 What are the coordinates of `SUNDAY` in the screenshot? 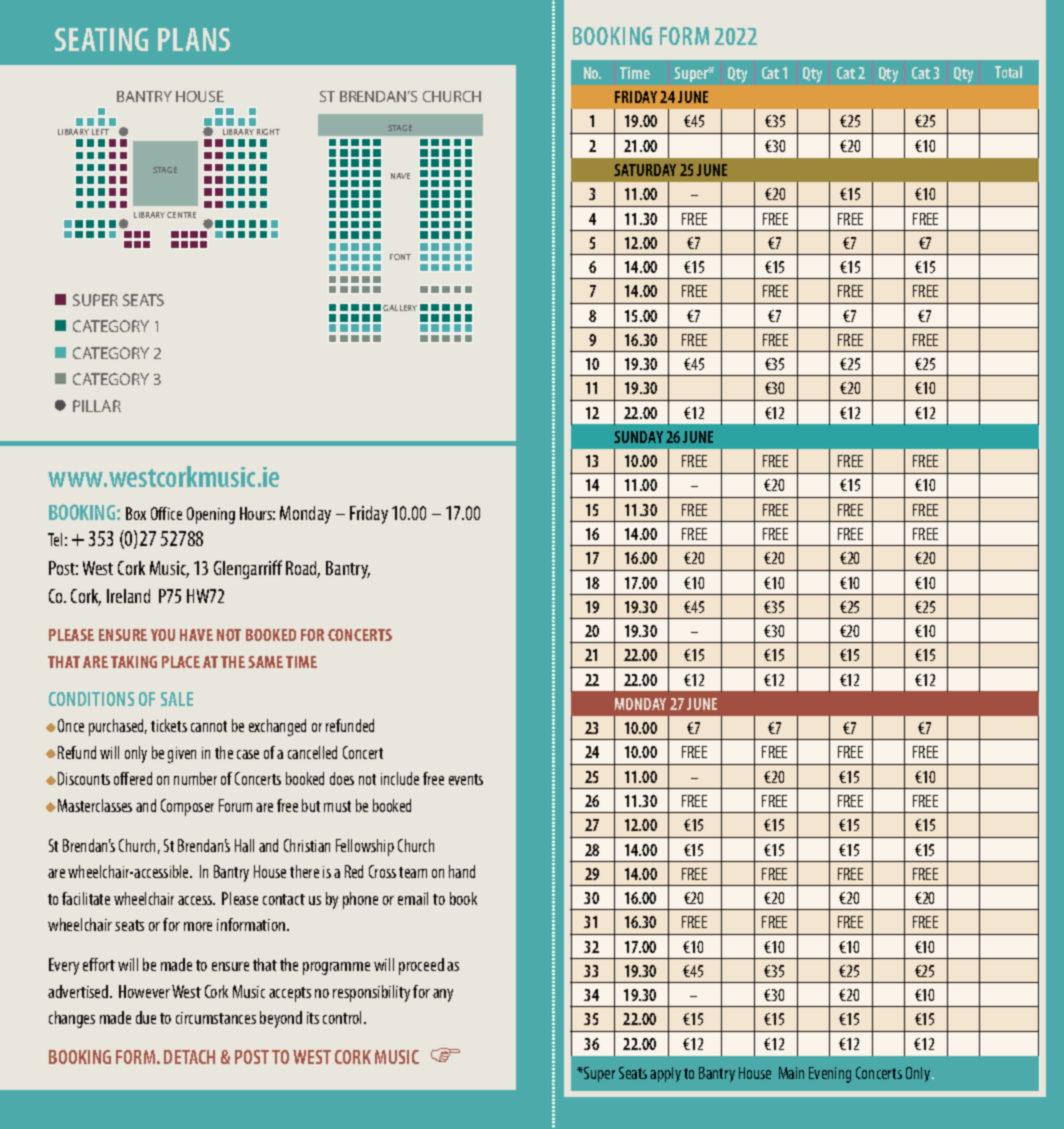 It's located at (638, 437).
